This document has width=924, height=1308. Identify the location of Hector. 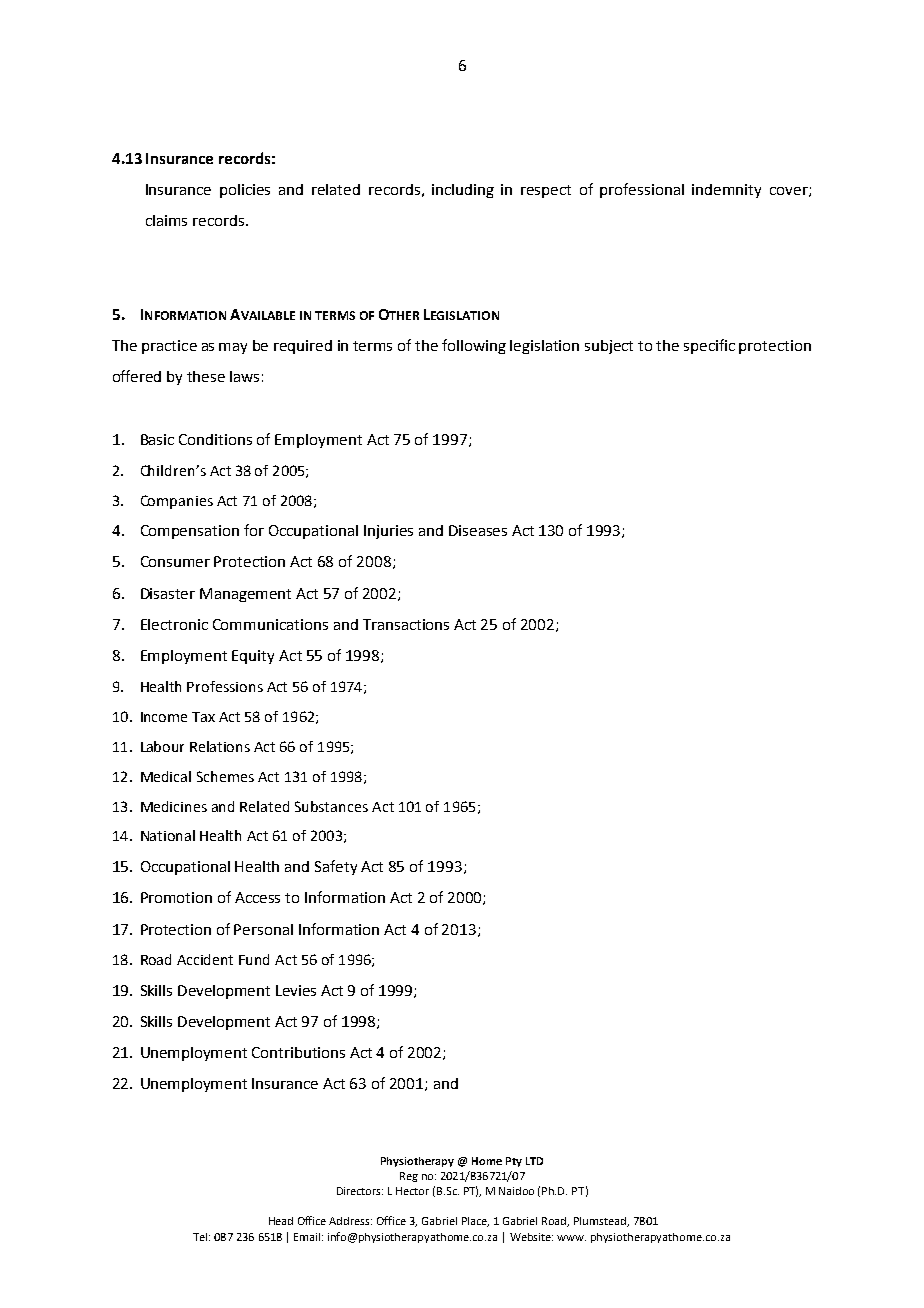
(412, 1191).
